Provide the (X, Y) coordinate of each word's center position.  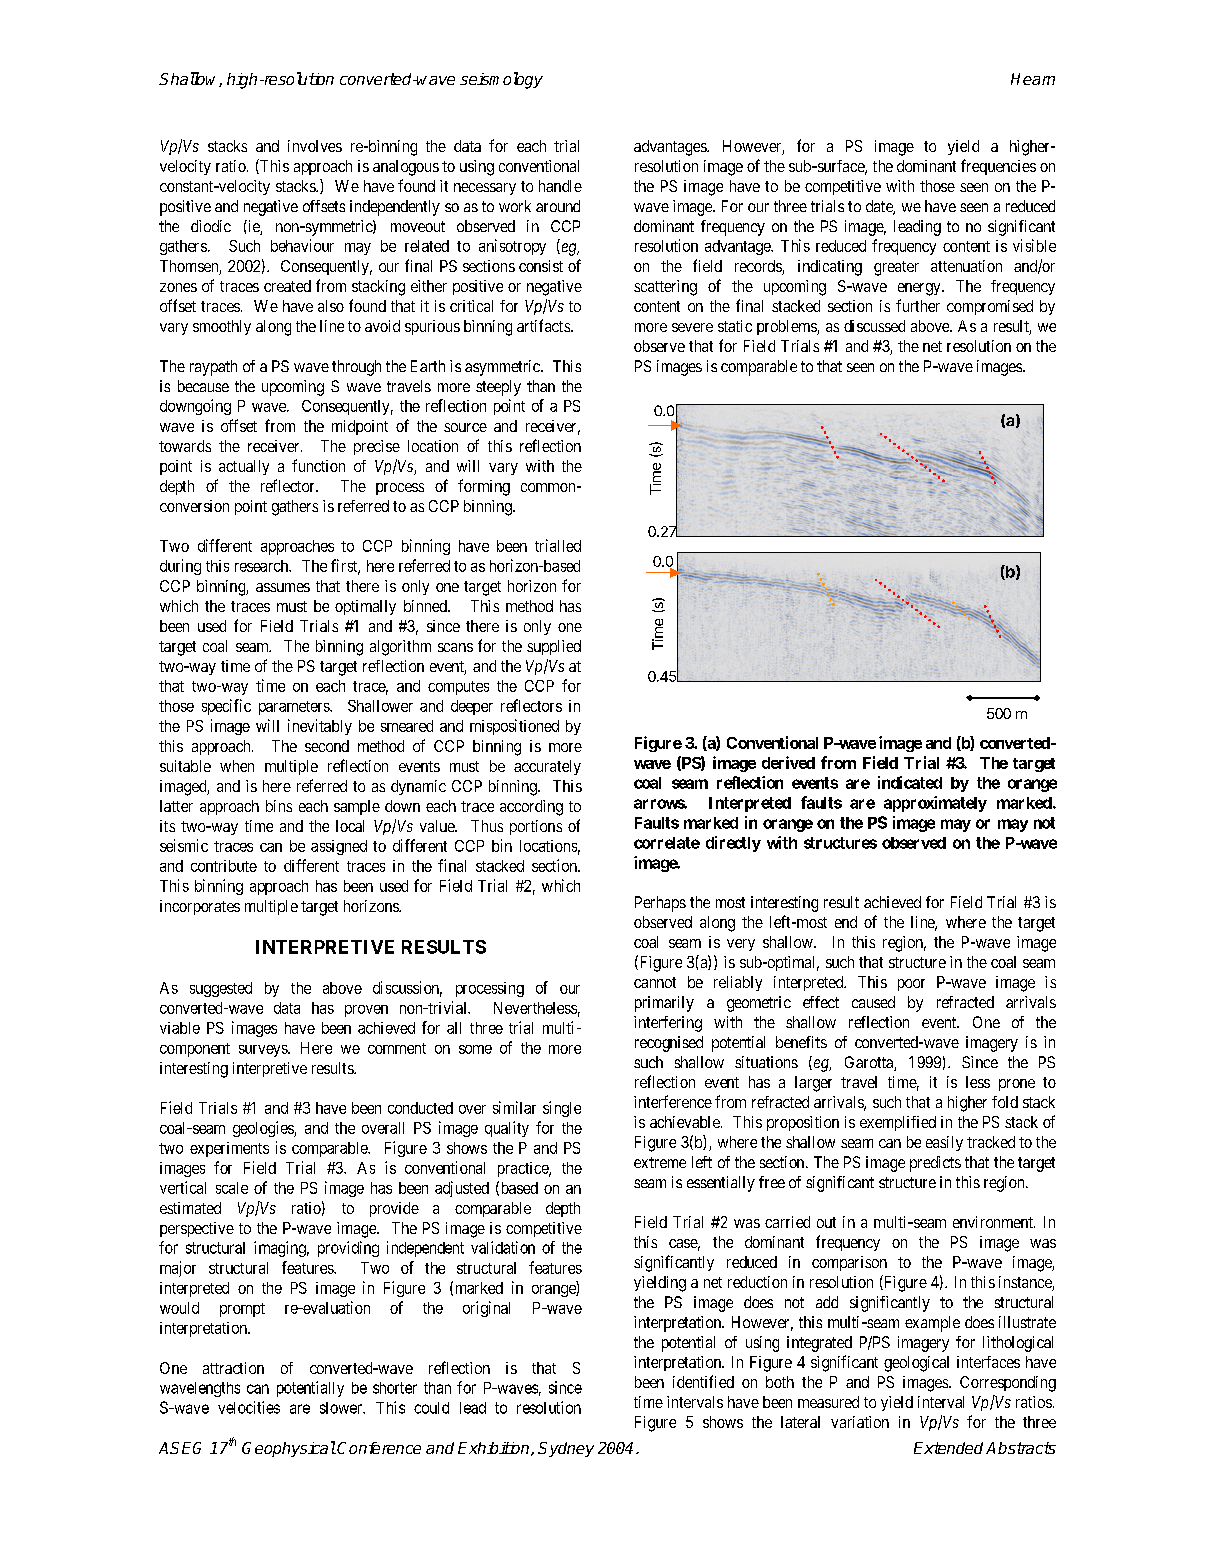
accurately (547, 767)
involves (315, 146)
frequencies (998, 167)
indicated (910, 782)
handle (560, 186)
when (237, 766)
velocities (249, 1407)
